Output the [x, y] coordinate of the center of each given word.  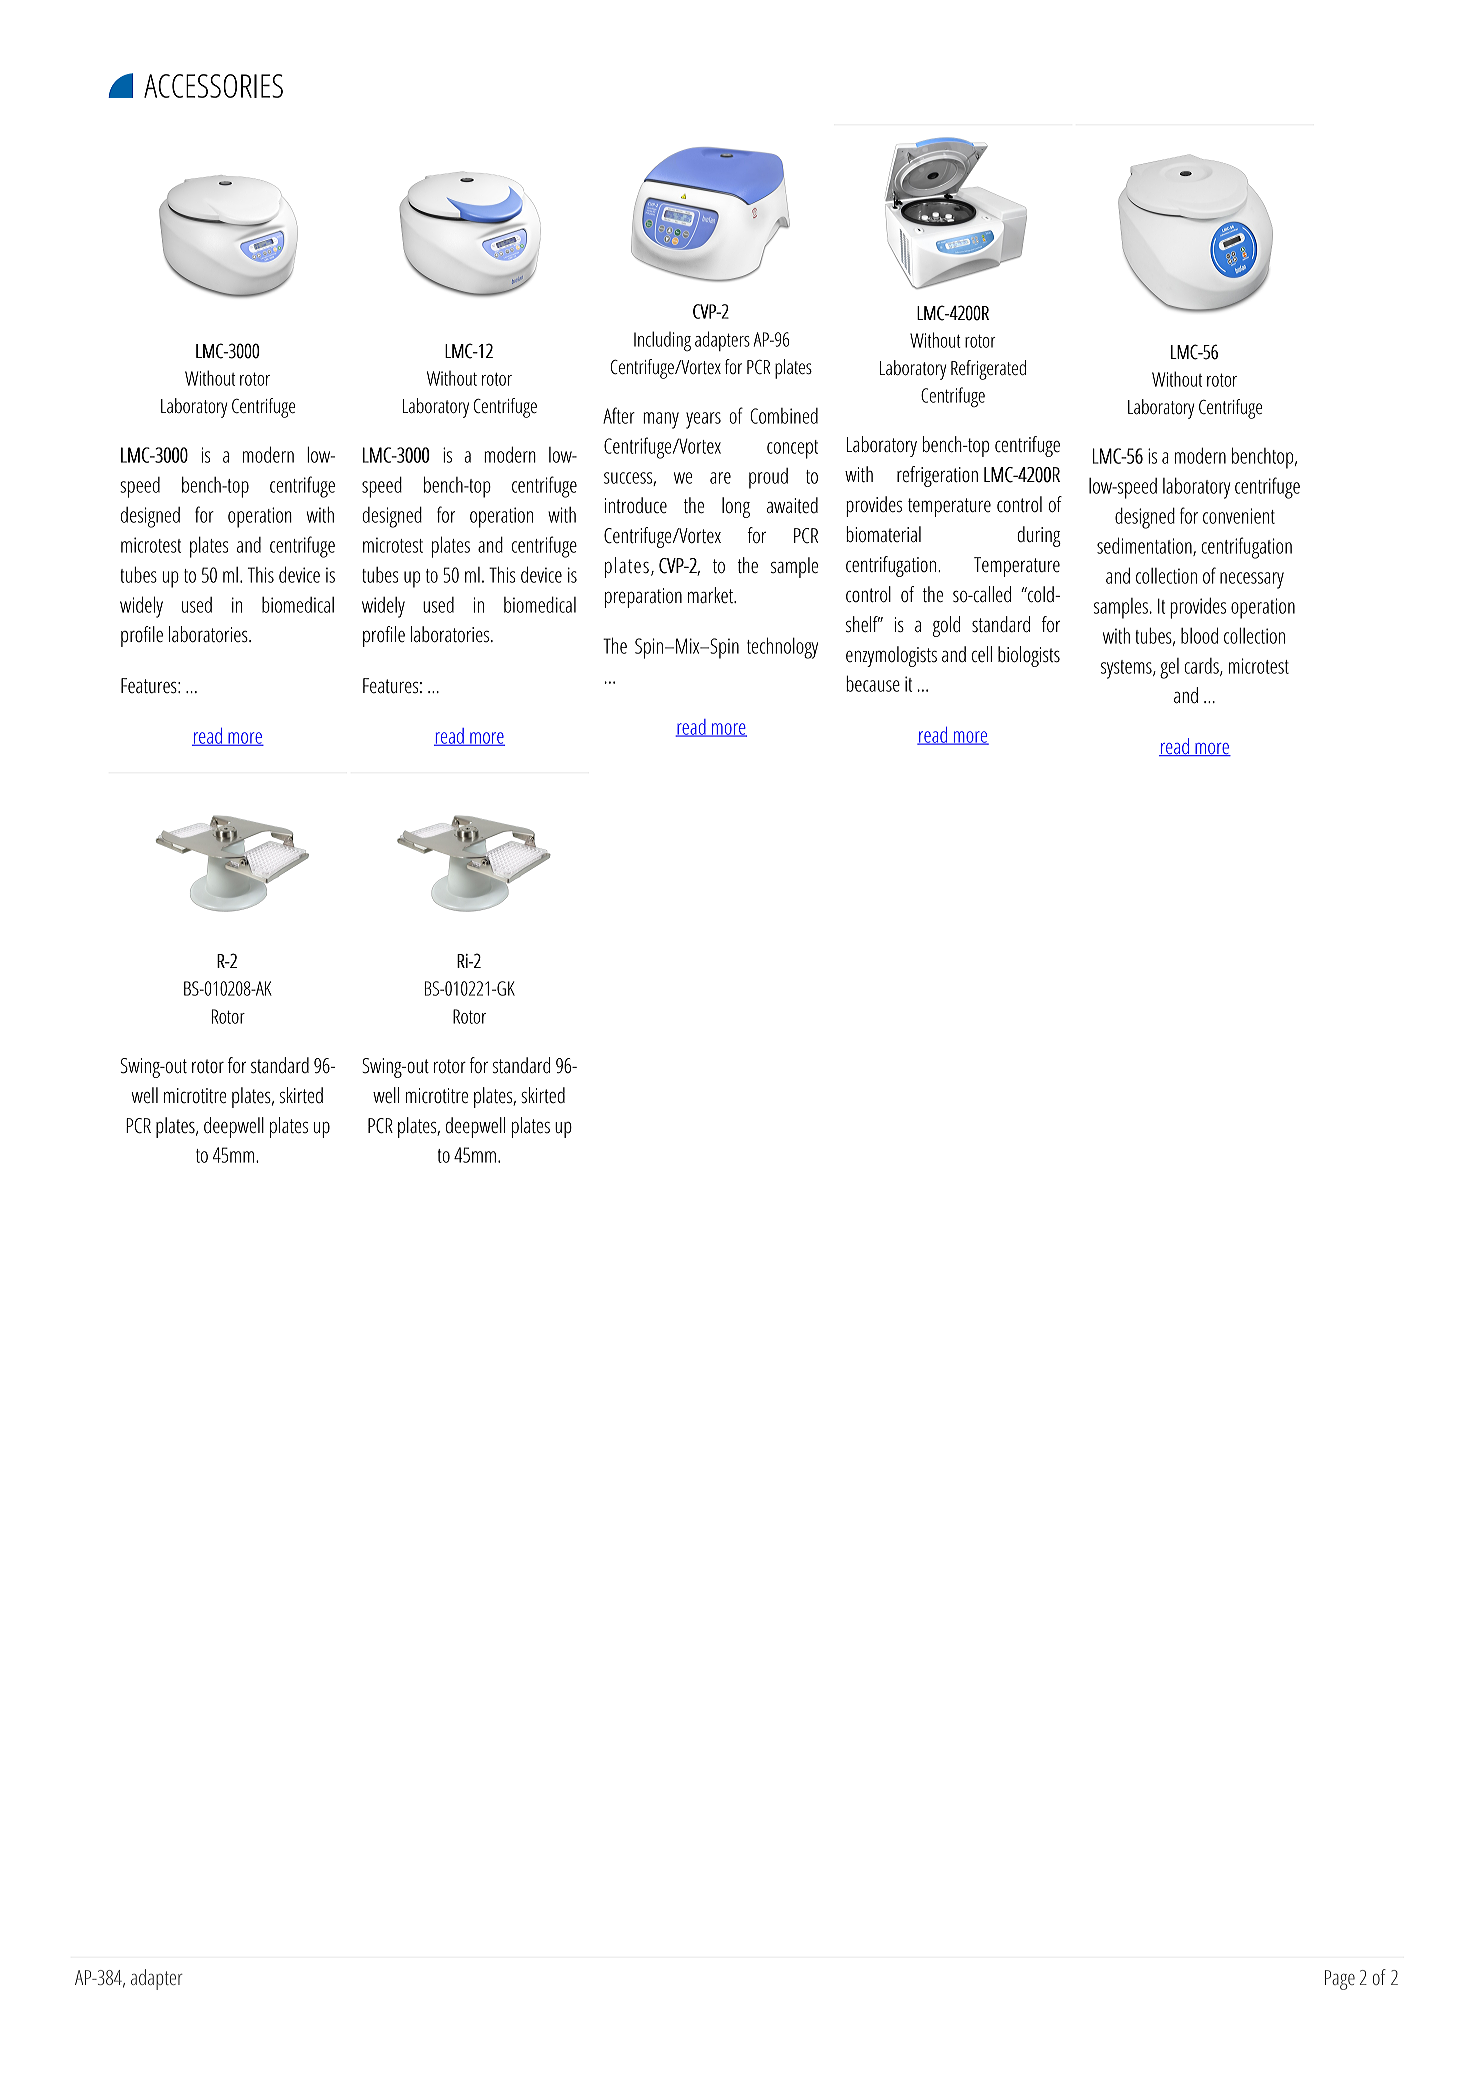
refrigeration [937, 476]
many [661, 420]
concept [792, 449]
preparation [643, 598]
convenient [1239, 516]
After [619, 415]
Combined [784, 416]
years [703, 420]
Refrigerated [988, 370]
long [736, 507]
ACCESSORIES [213, 86]
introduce [636, 505]
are [720, 478]
